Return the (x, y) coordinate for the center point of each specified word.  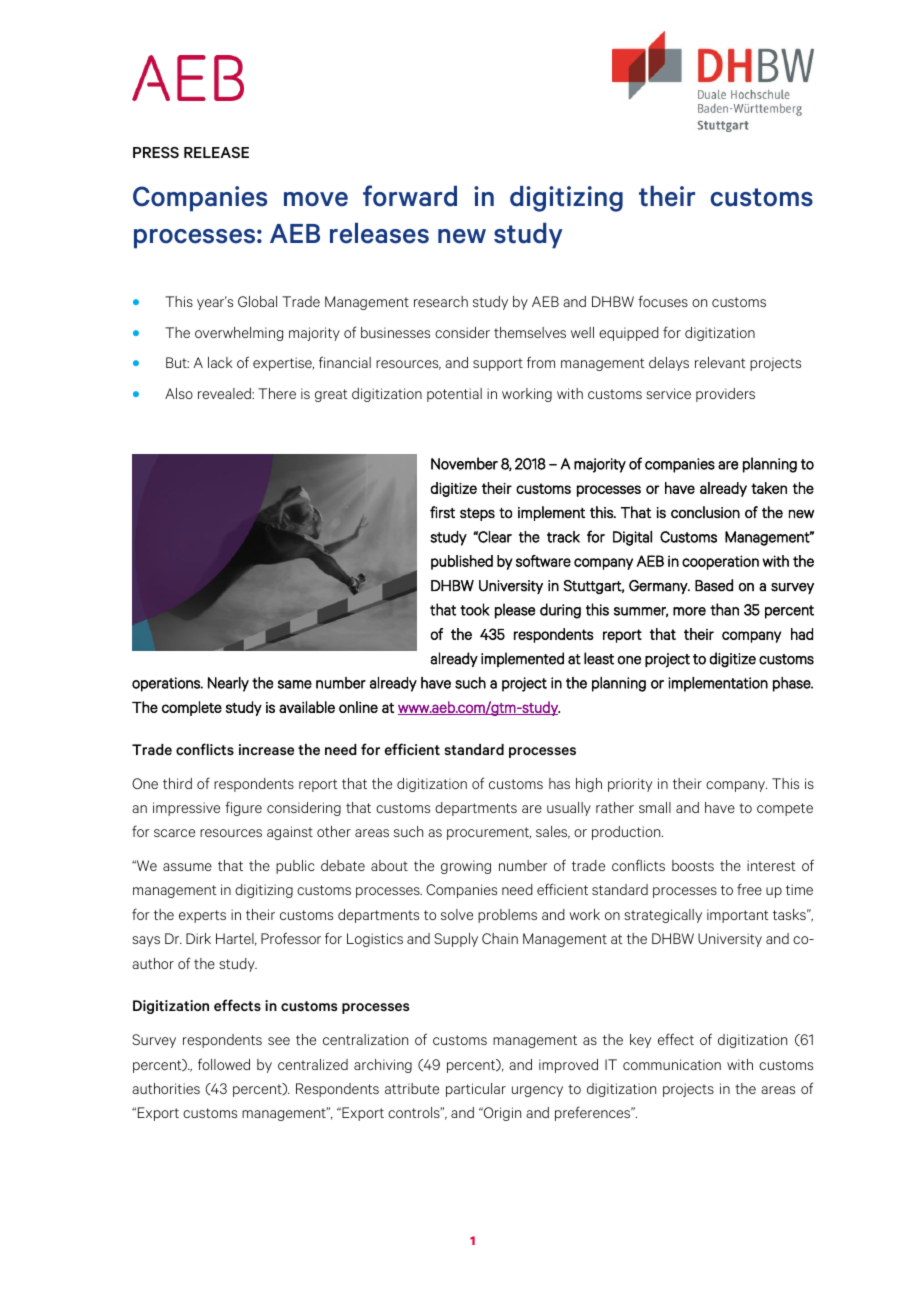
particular (476, 1090)
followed (224, 1064)
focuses (663, 301)
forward (410, 196)
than (724, 609)
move (316, 199)
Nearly (228, 684)
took (475, 609)
